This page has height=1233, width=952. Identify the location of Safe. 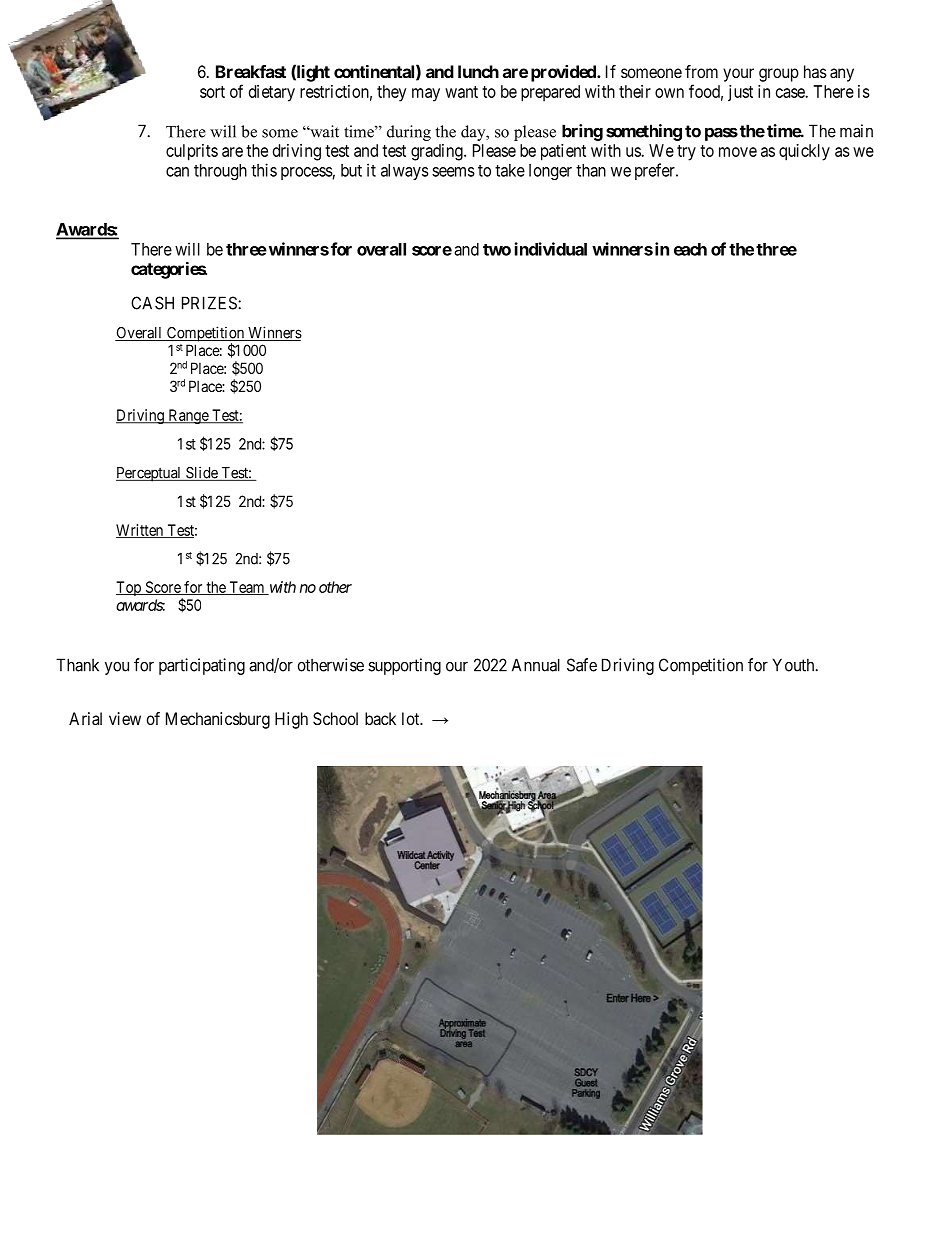
(582, 665).
